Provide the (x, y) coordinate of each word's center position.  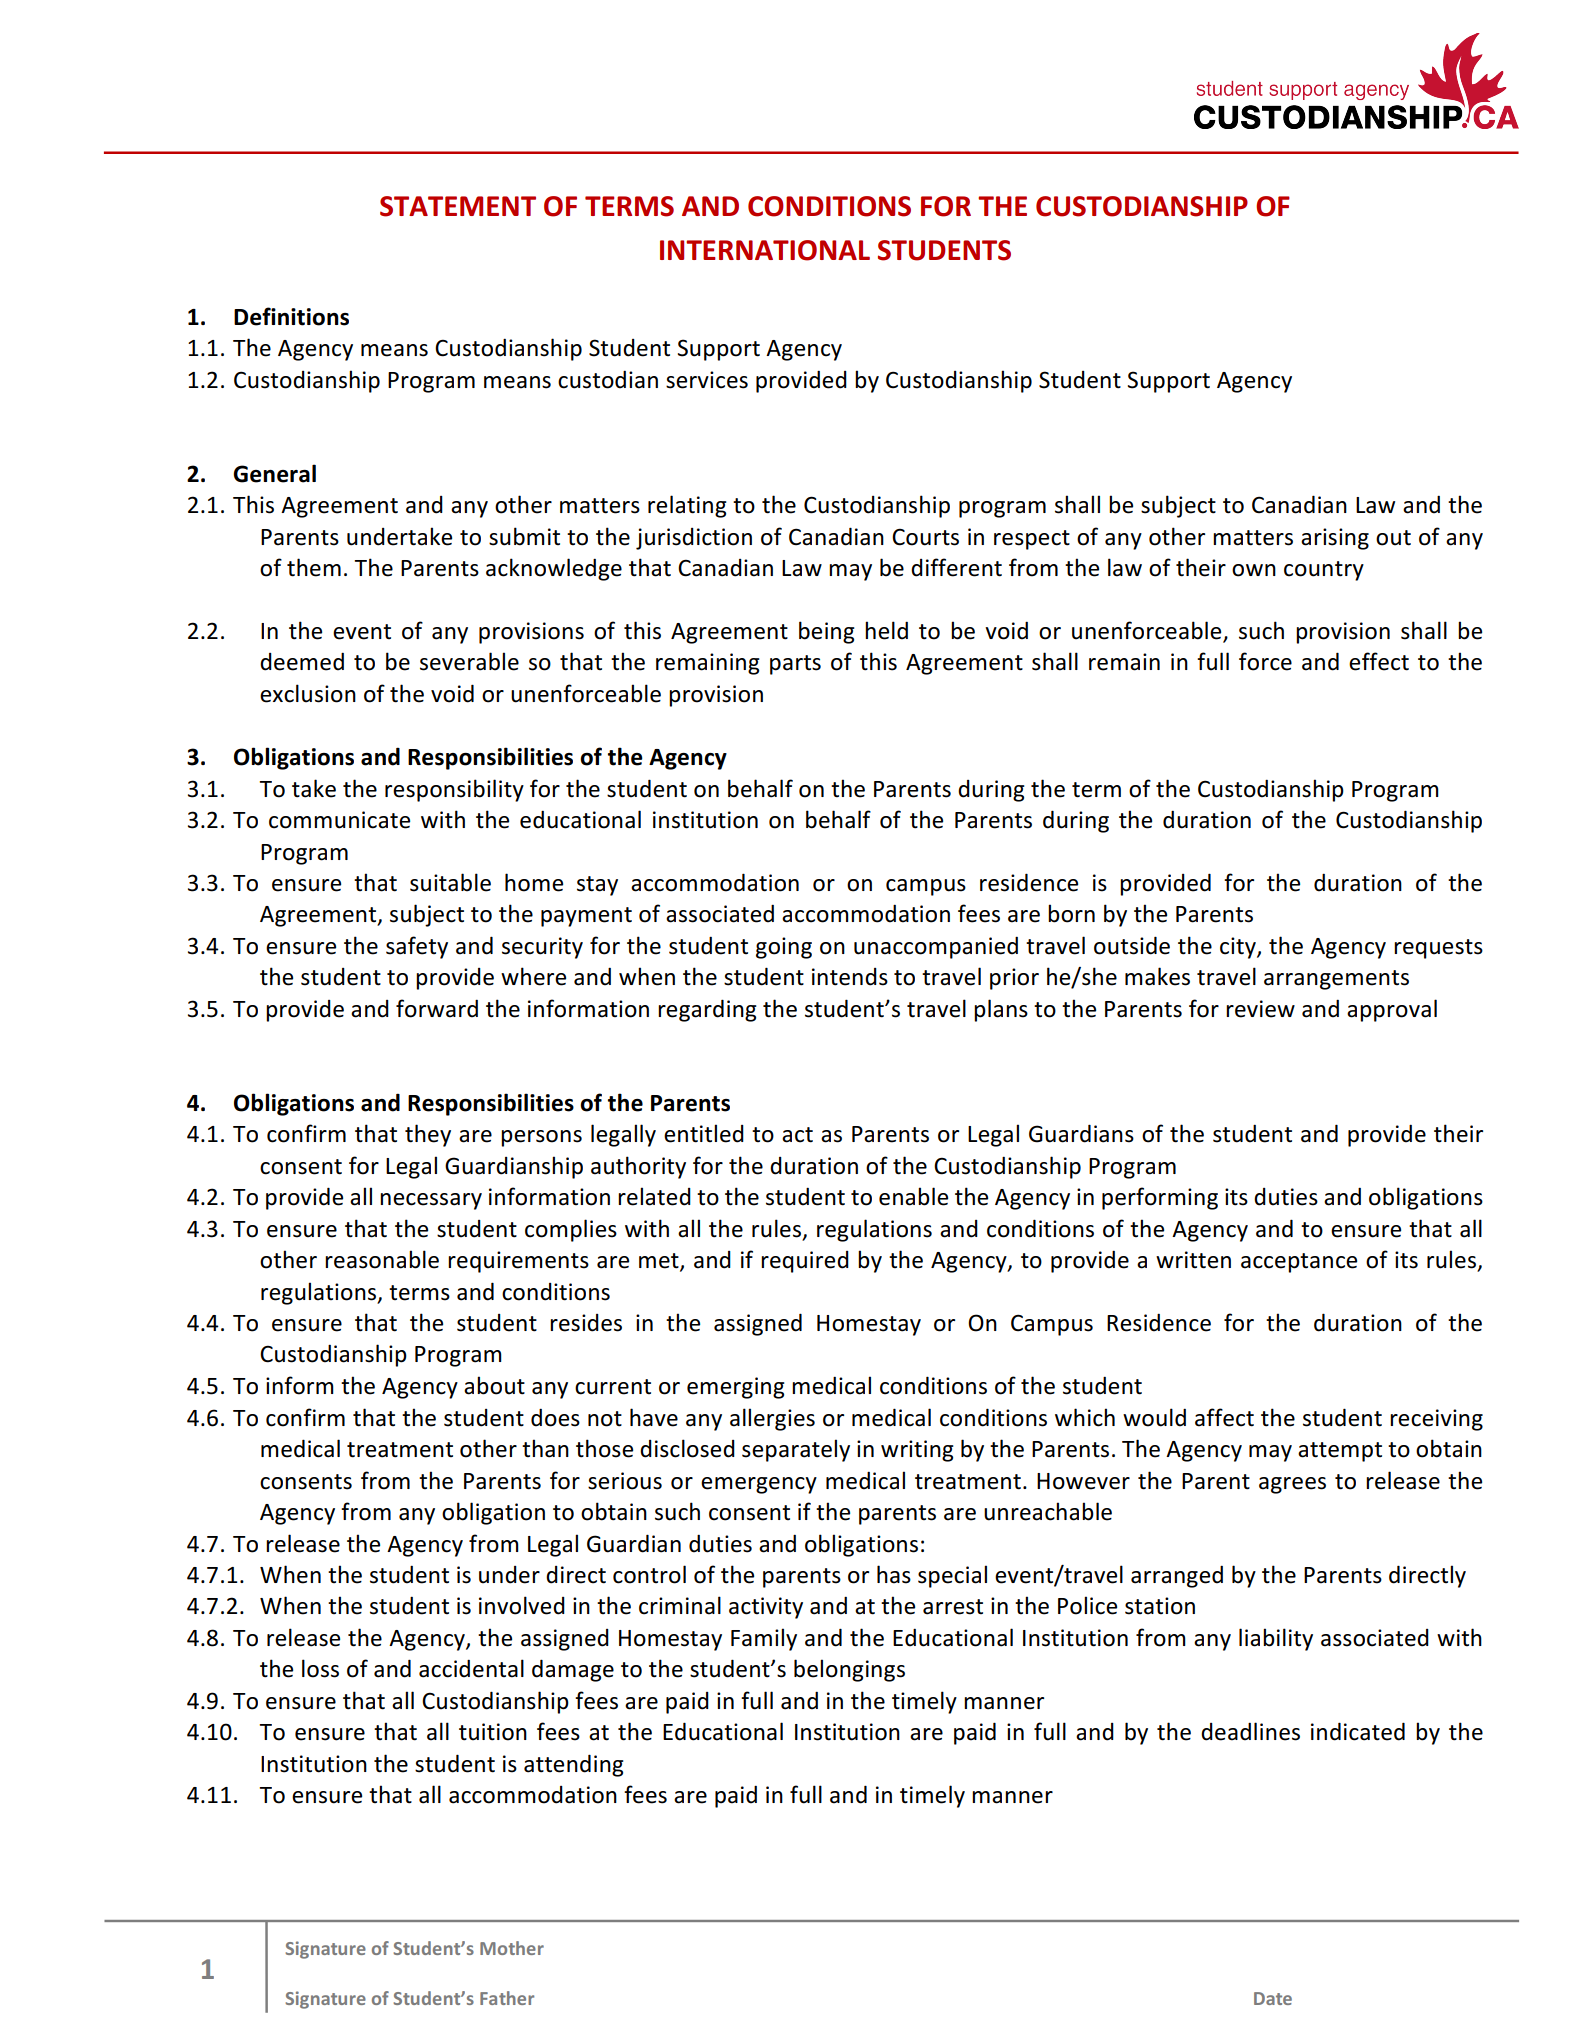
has (894, 1574)
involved (522, 1605)
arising (1335, 539)
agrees (1292, 1485)
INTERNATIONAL (765, 250)
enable (913, 1196)
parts (795, 665)
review (1260, 1009)
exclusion (308, 693)
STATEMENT (458, 206)
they (428, 1135)
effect (1379, 661)
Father (507, 1998)
